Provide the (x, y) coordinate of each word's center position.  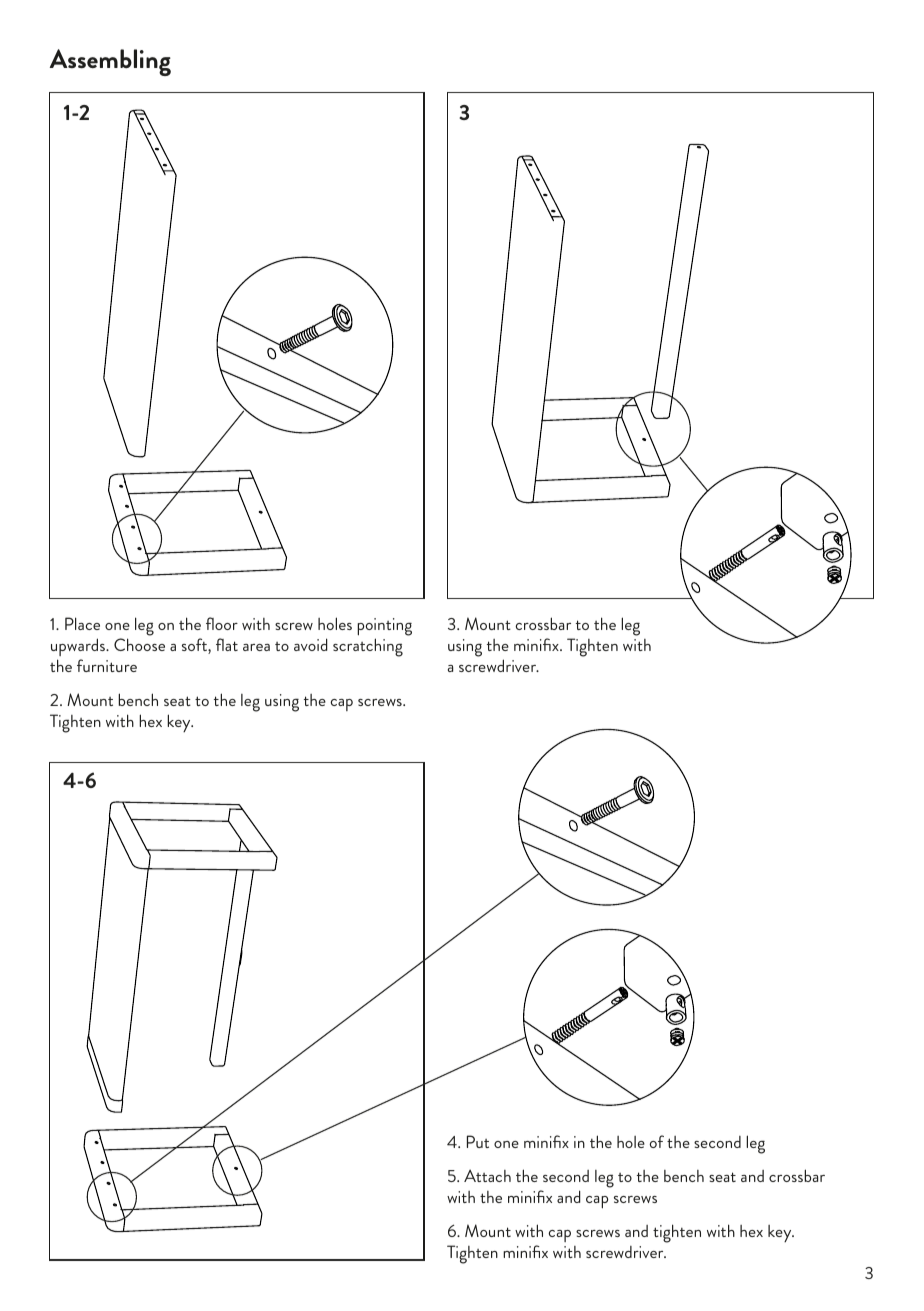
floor (222, 623)
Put (478, 1141)
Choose (139, 644)
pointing (384, 627)
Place (82, 623)
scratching (368, 647)
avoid (311, 644)
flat (227, 644)
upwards (79, 647)
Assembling (110, 62)
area (256, 647)
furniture (107, 665)
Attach (487, 1175)
